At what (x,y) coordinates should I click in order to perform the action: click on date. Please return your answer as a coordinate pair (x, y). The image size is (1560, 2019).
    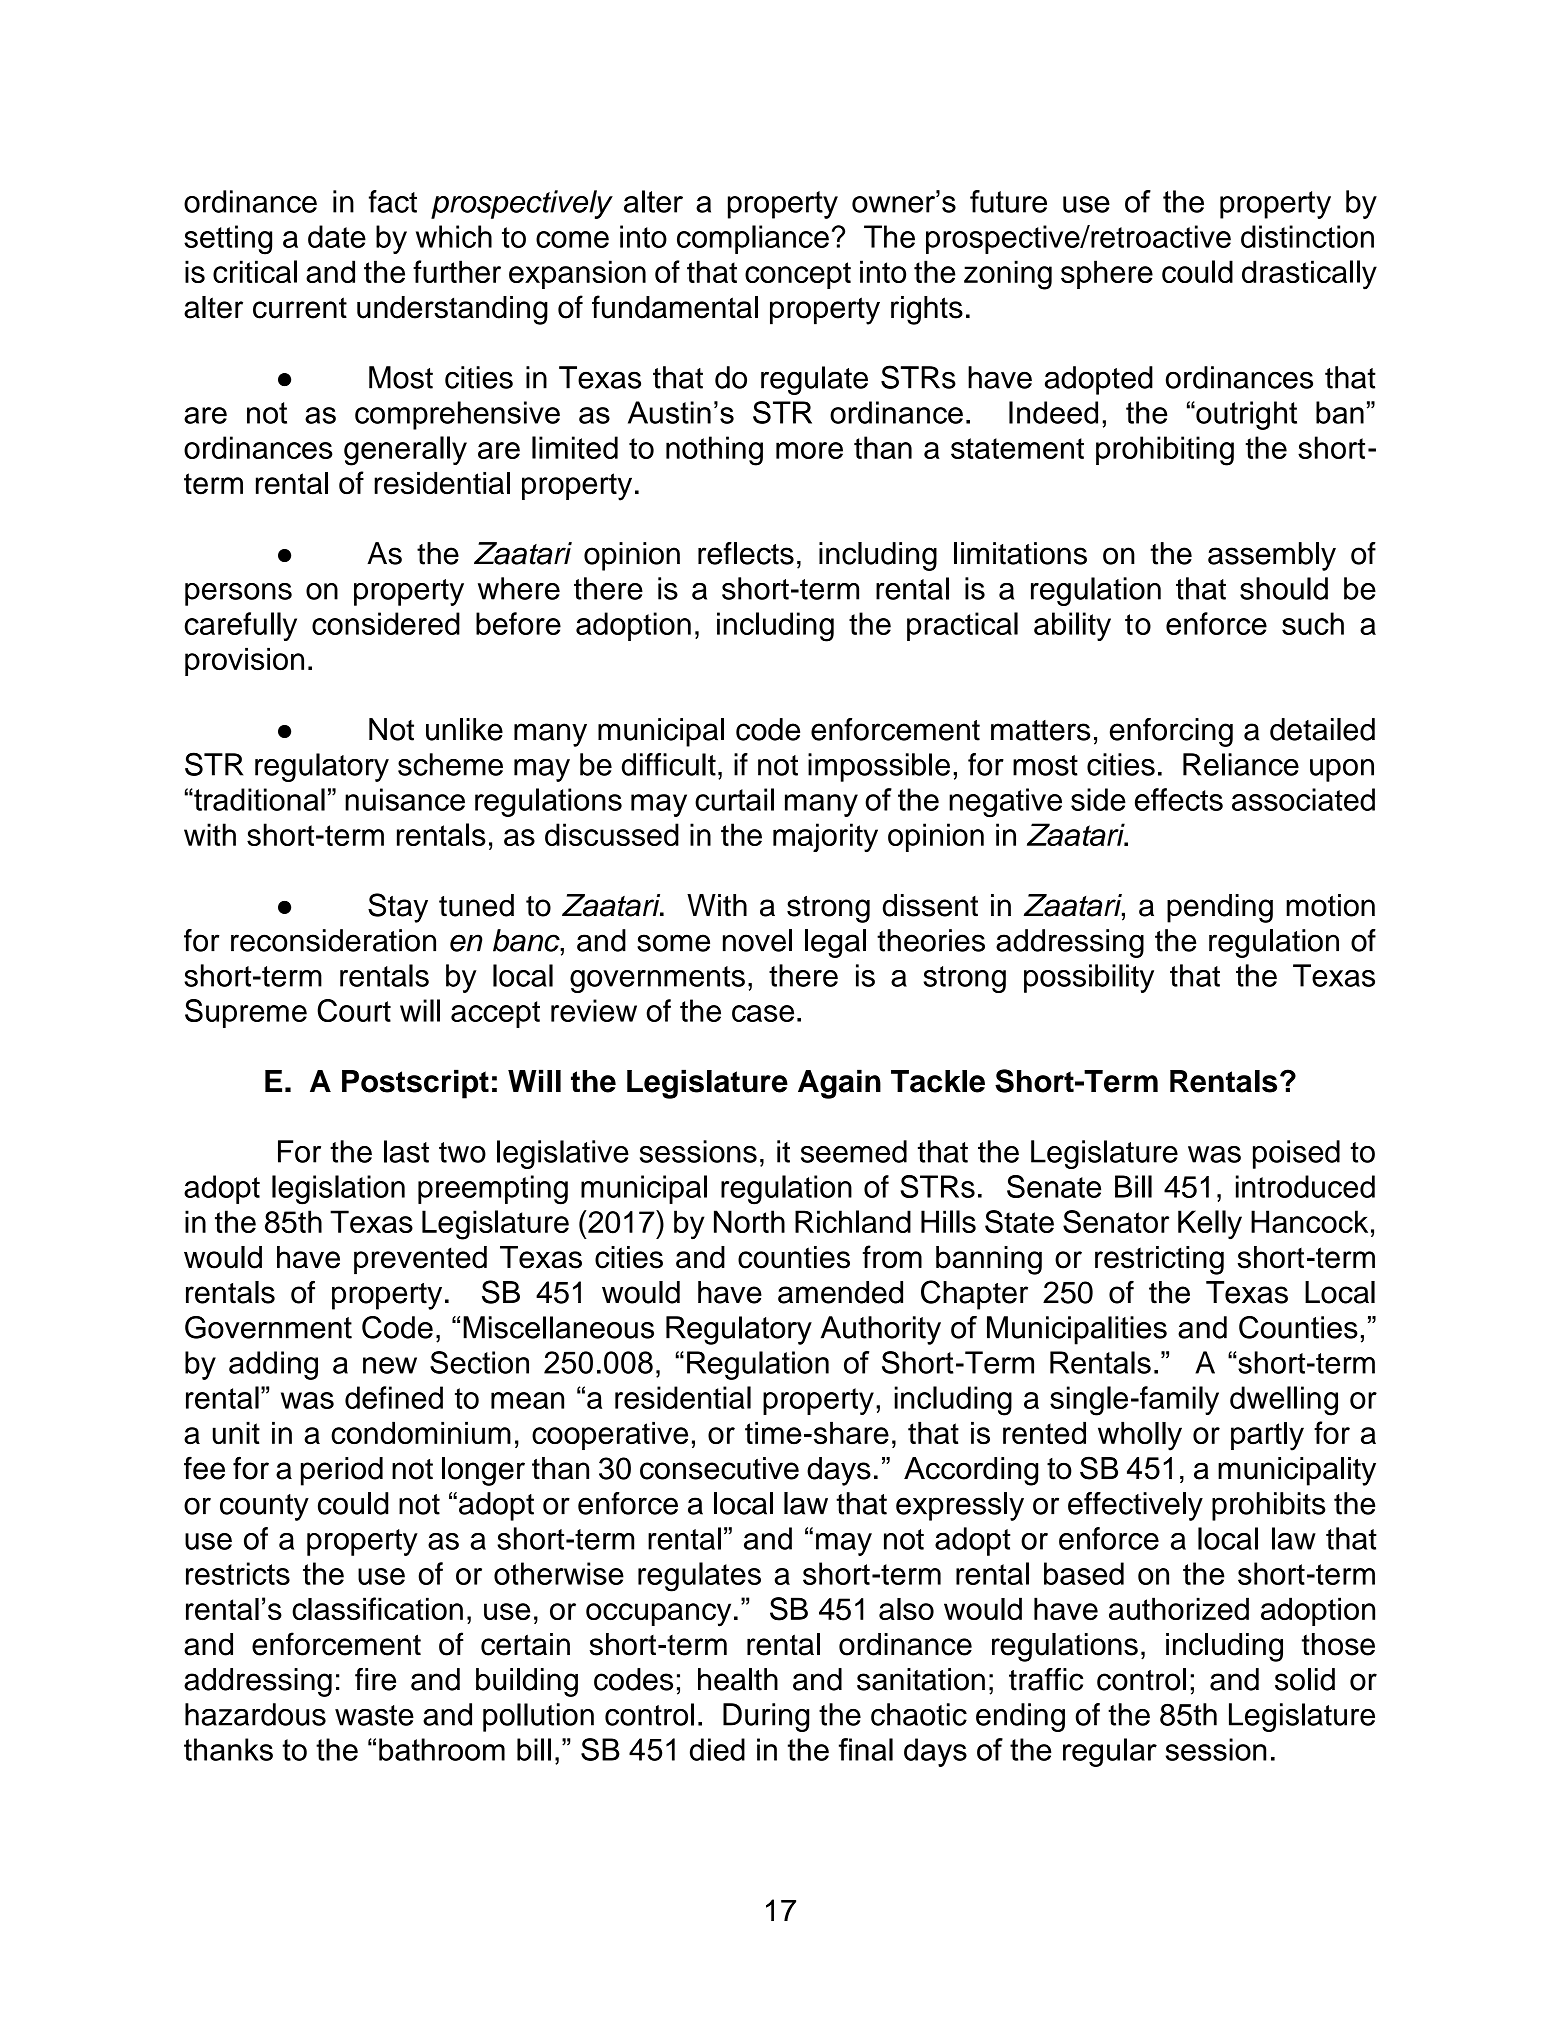
    Looking at the image, I should click on (337, 236).
